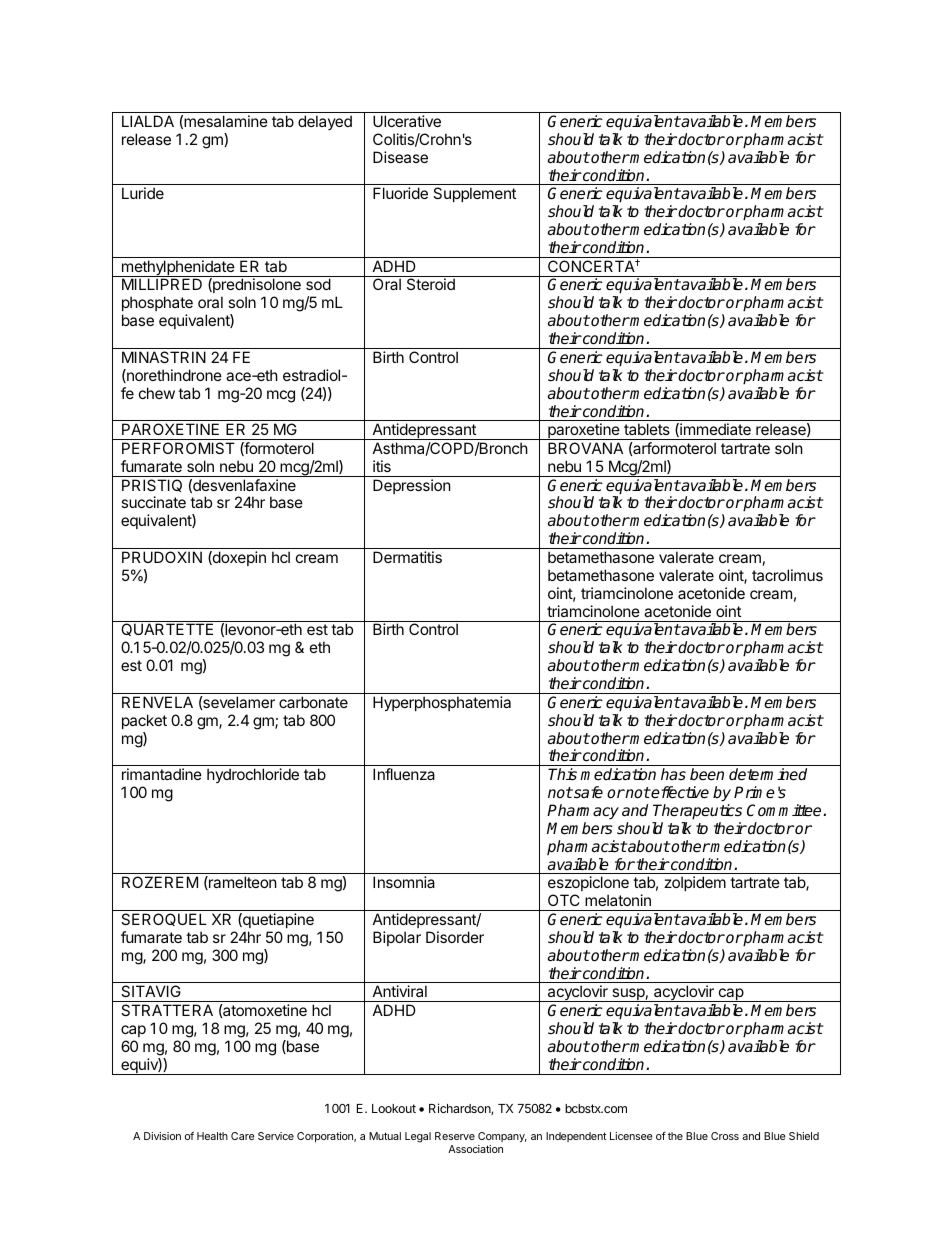 The height and width of the screenshot is (1233, 952). What do you see at coordinates (253, 775) in the screenshot?
I see `hydrochloride` at bounding box center [253, 775].
